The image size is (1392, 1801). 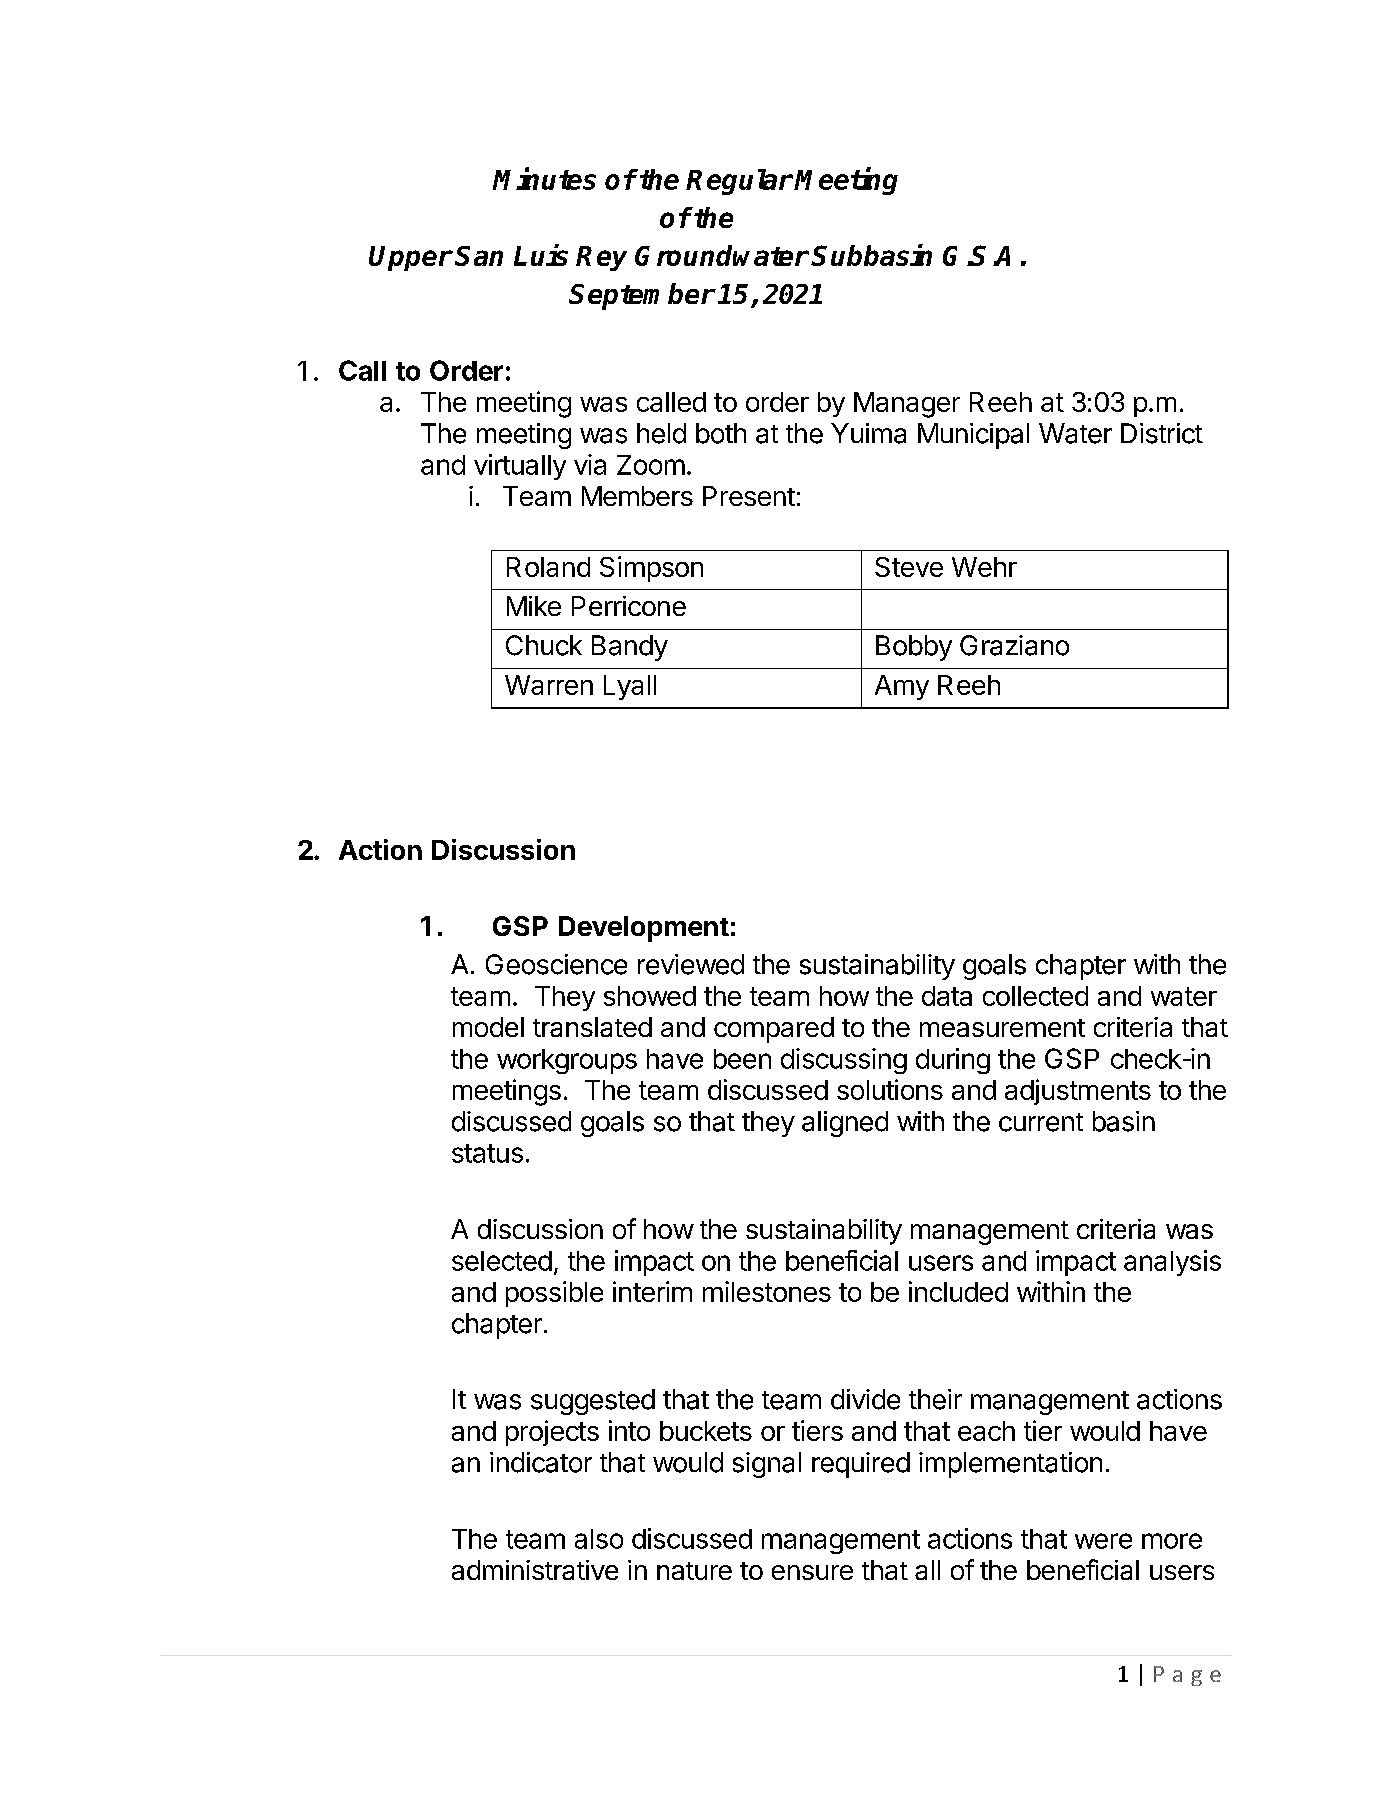 I want to click on Regular, so click(x=739, y=182).
